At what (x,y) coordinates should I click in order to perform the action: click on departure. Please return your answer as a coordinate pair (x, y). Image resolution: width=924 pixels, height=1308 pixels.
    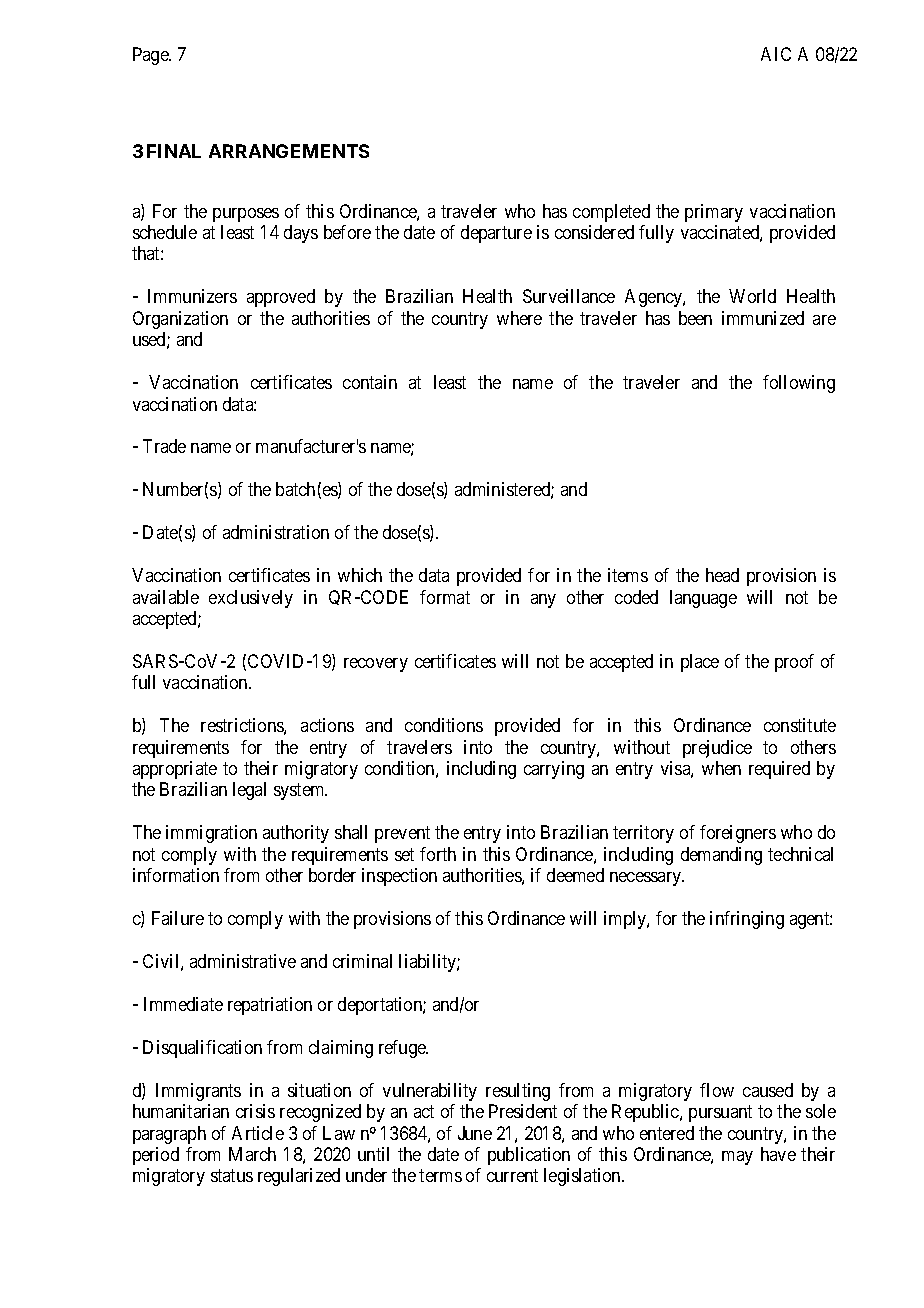
    Looking at the image, I should click on (496, 234).
